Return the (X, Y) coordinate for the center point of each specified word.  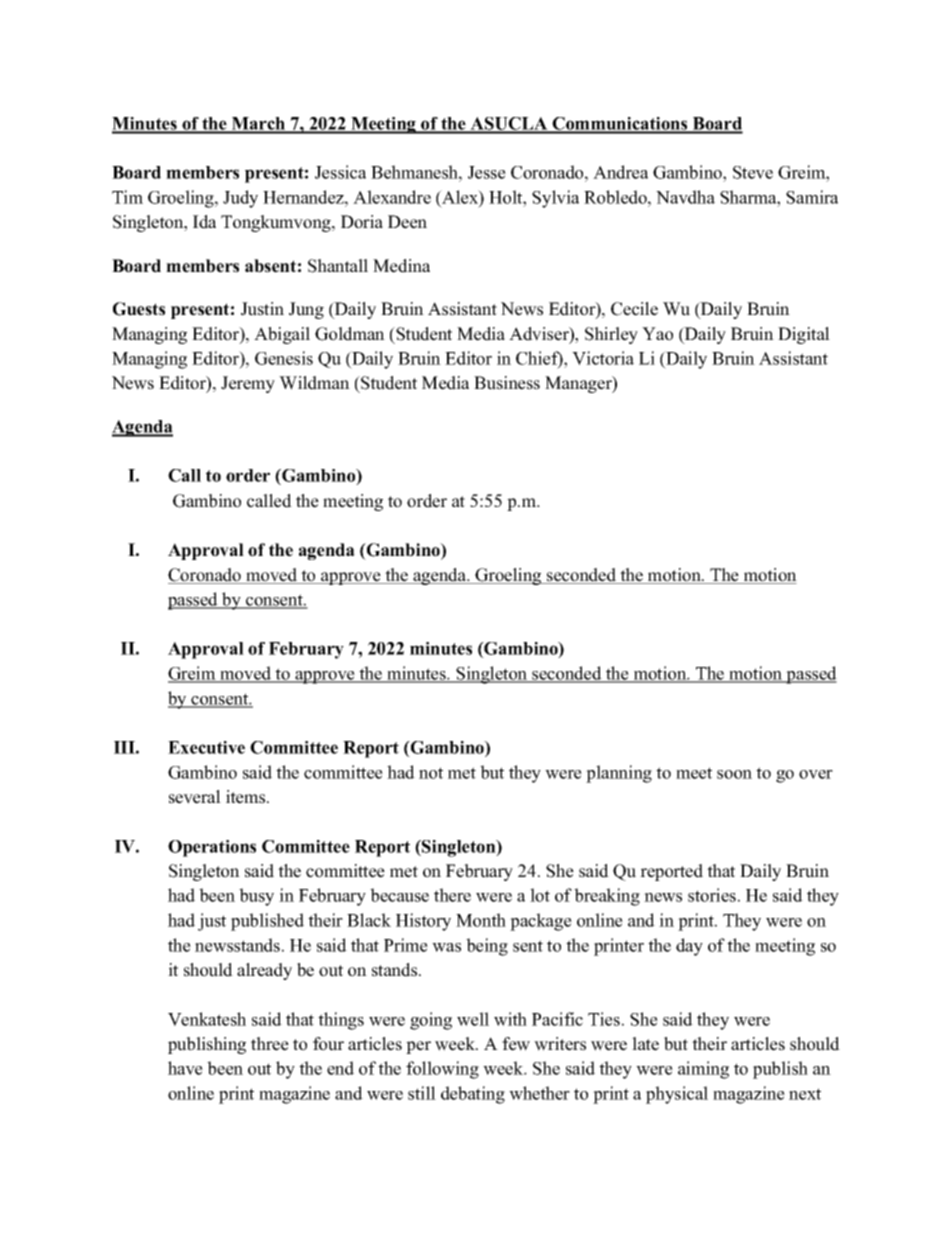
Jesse (487, 172)
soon (734, 774)
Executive (206, 747)
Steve (753, 172)
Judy (240, 199)
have (185, 1068)
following (442, 1070)
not (431, 773)
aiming (703, 1070)
